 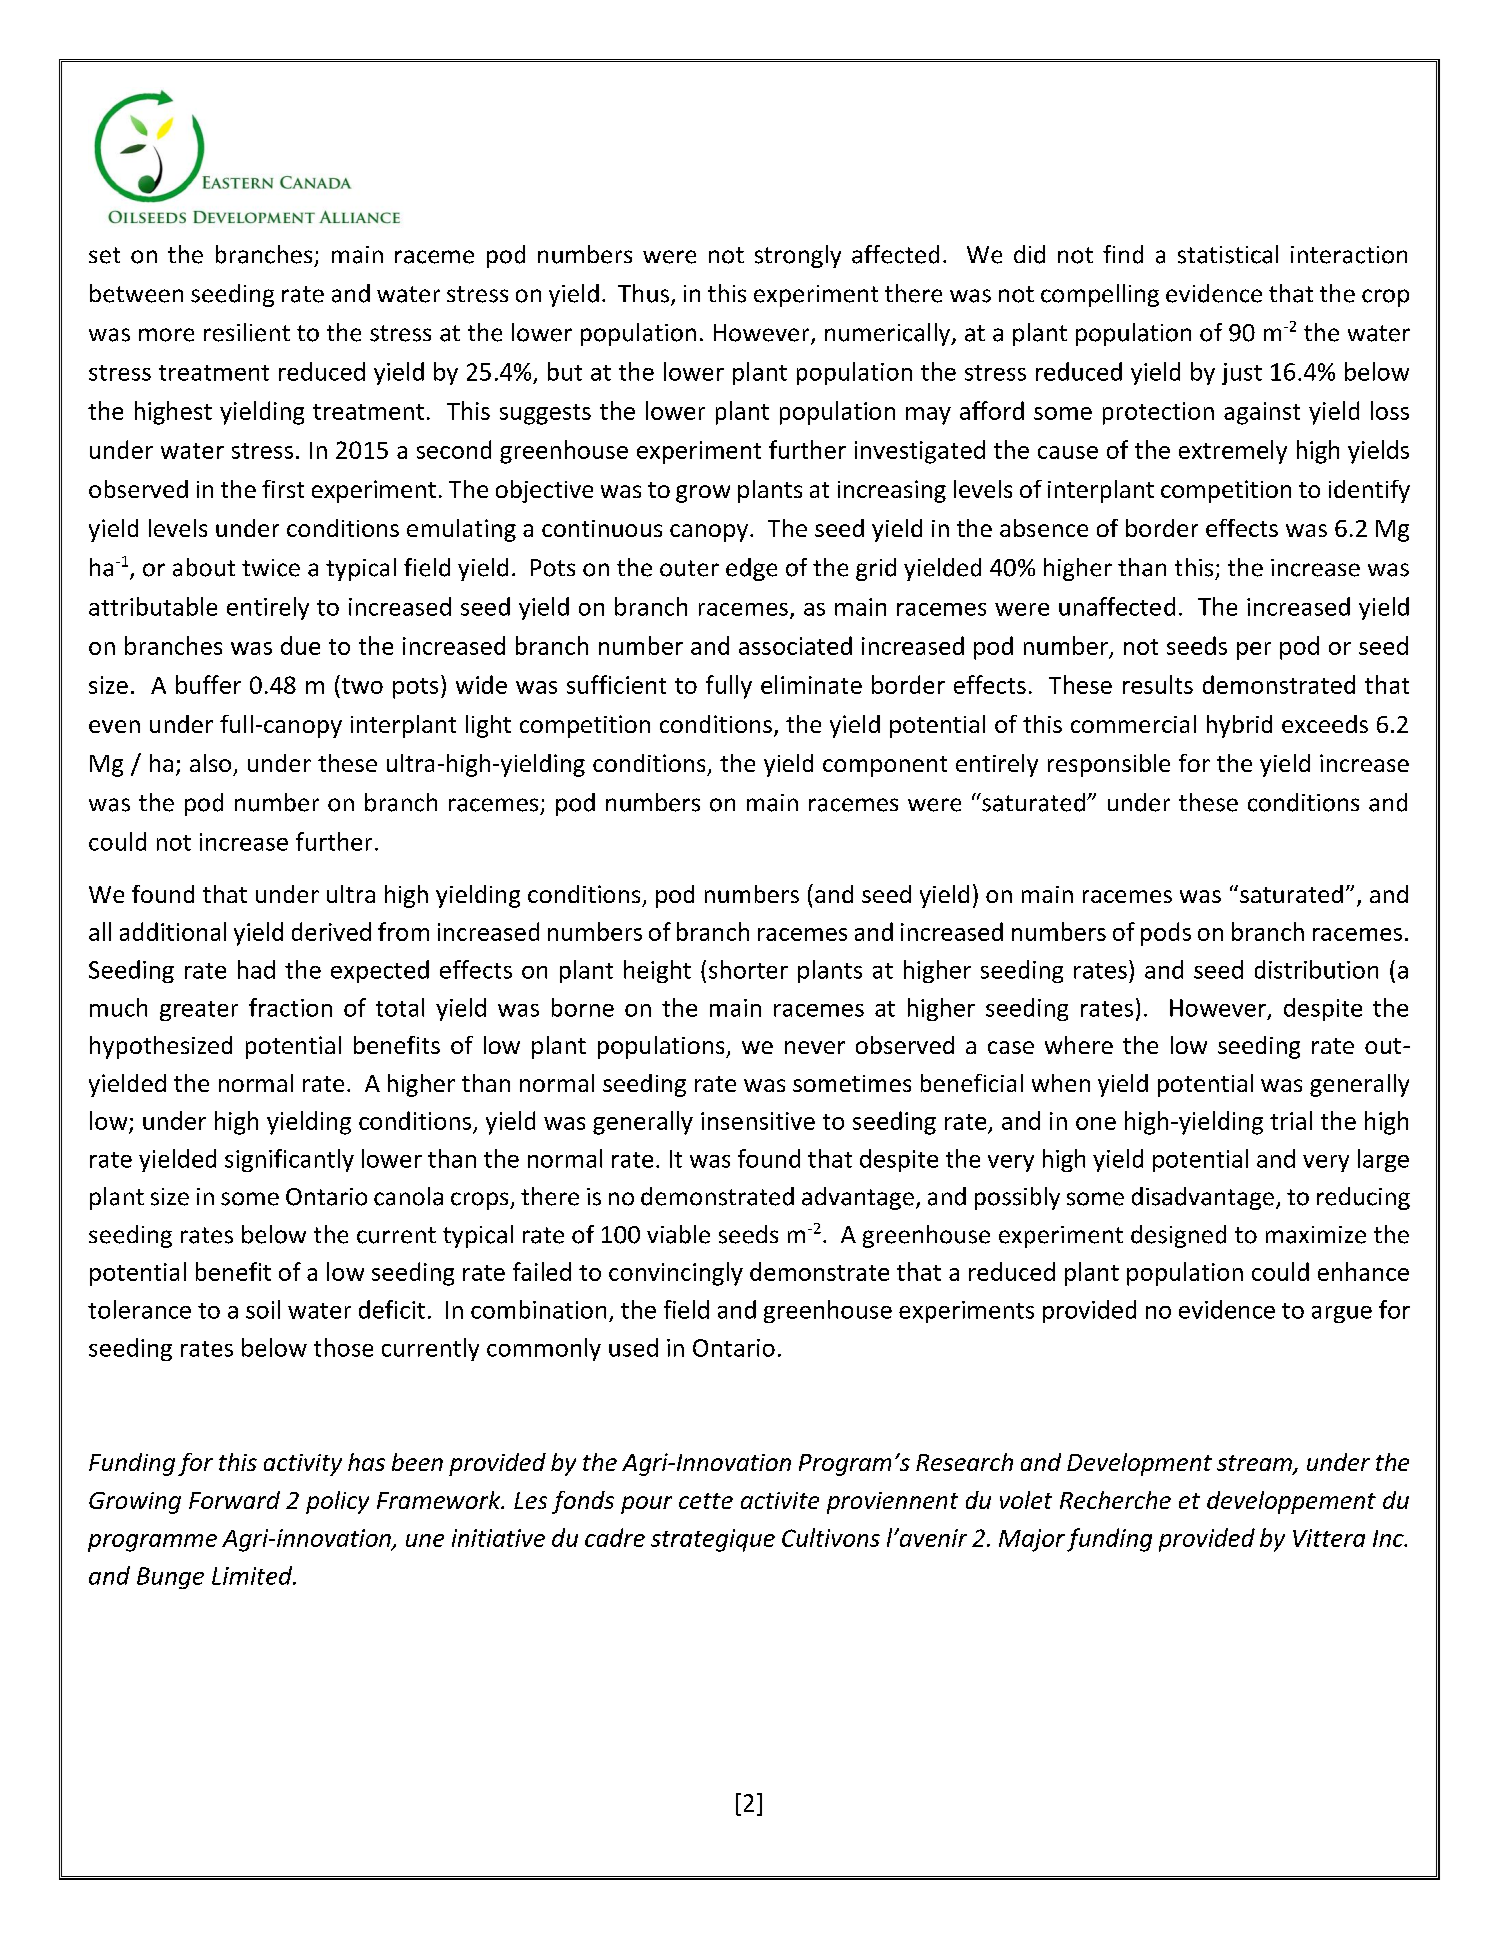 What do you see at coordinates (706, 1501) in the page?
I see `cette` at bounding box center [706, 1501].
